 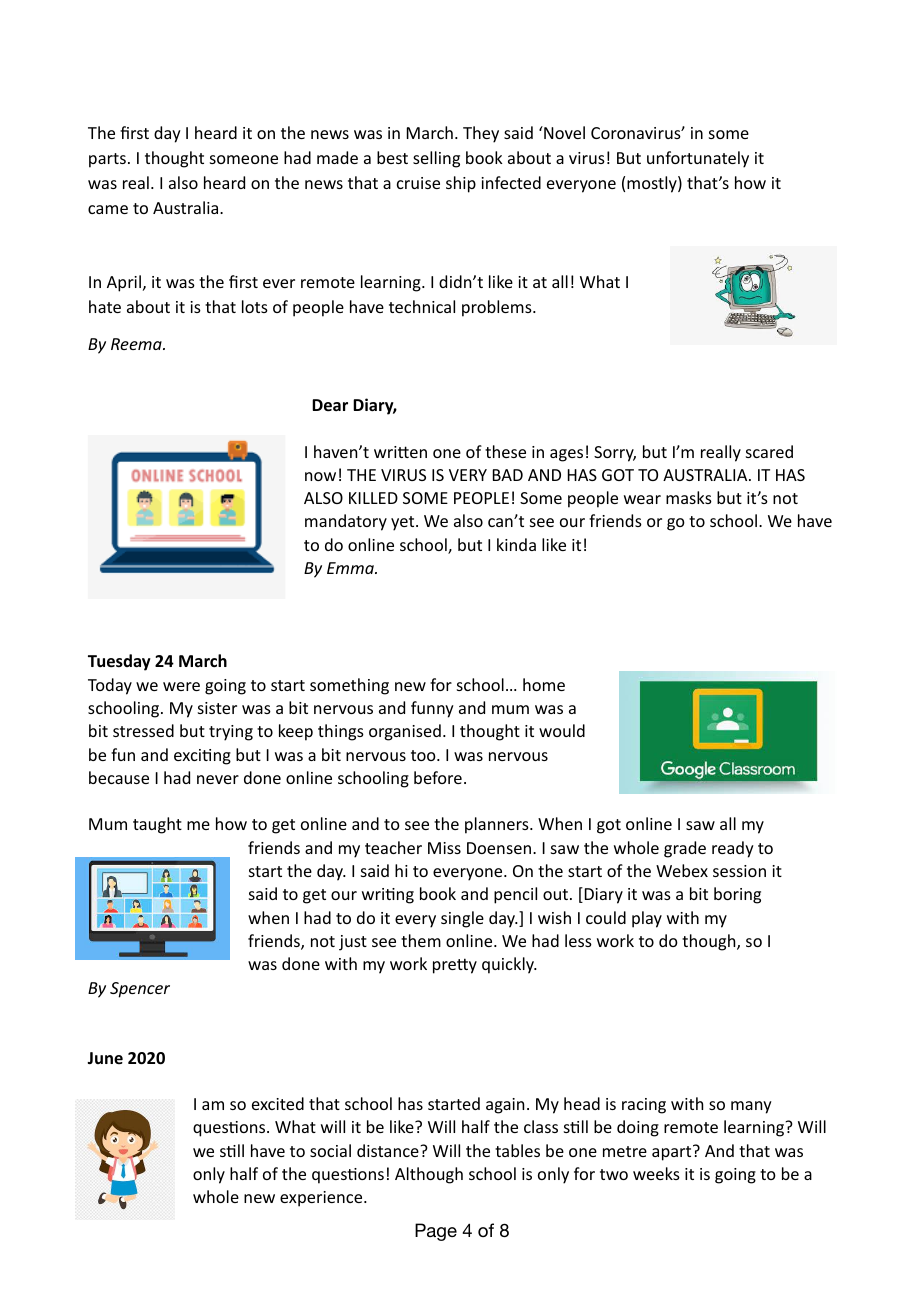 What do you see at coordinates (320, 476) in the page?
I see `now` at bounding box center [320, 476].
